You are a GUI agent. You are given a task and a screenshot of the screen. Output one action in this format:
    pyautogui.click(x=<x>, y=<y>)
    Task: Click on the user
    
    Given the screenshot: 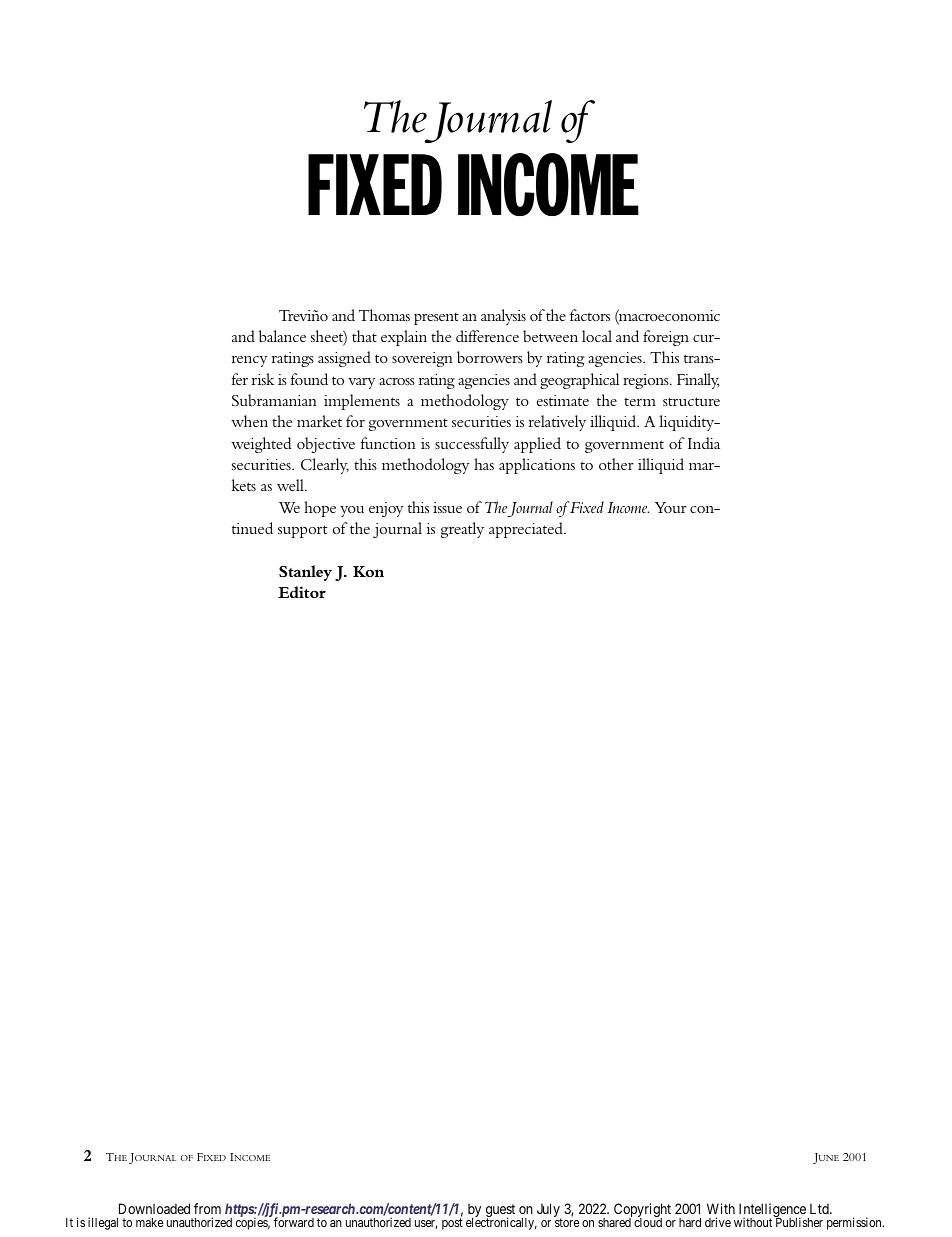 What is the action you would take?
    pyautogui.click(x=426, y=1224)
